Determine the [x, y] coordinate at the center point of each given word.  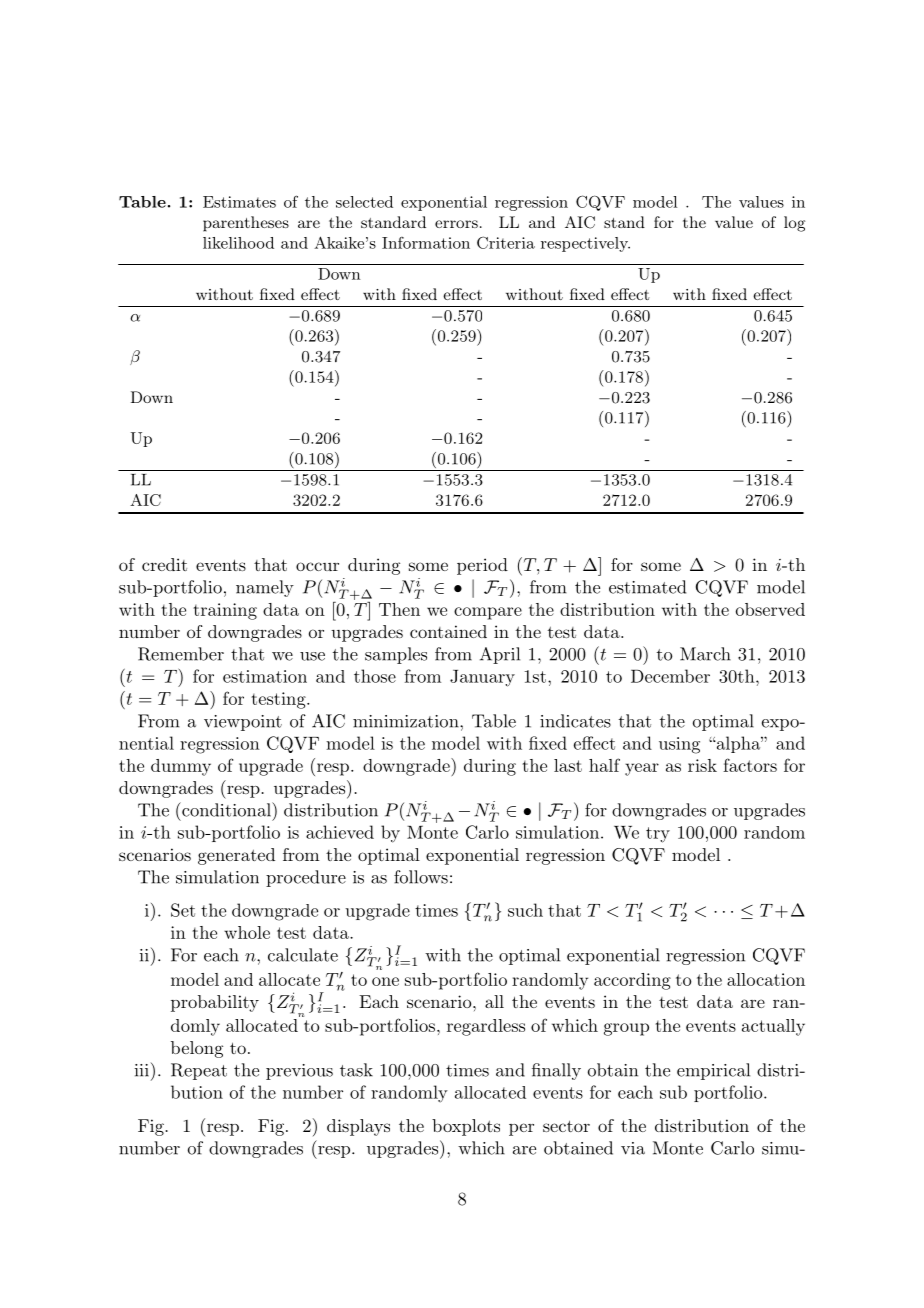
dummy [181, 767]
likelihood [238, 243]
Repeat [199, 1071]
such [525, 910]
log [794, 224]
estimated [647, 587]
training [225, 611]
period [482, 566]
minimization [407, 721]
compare [488, 613]
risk [702, 765]
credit [164, 564]
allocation [766, 979]
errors [456, 224]
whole [247, 932]
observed [770, 609]
